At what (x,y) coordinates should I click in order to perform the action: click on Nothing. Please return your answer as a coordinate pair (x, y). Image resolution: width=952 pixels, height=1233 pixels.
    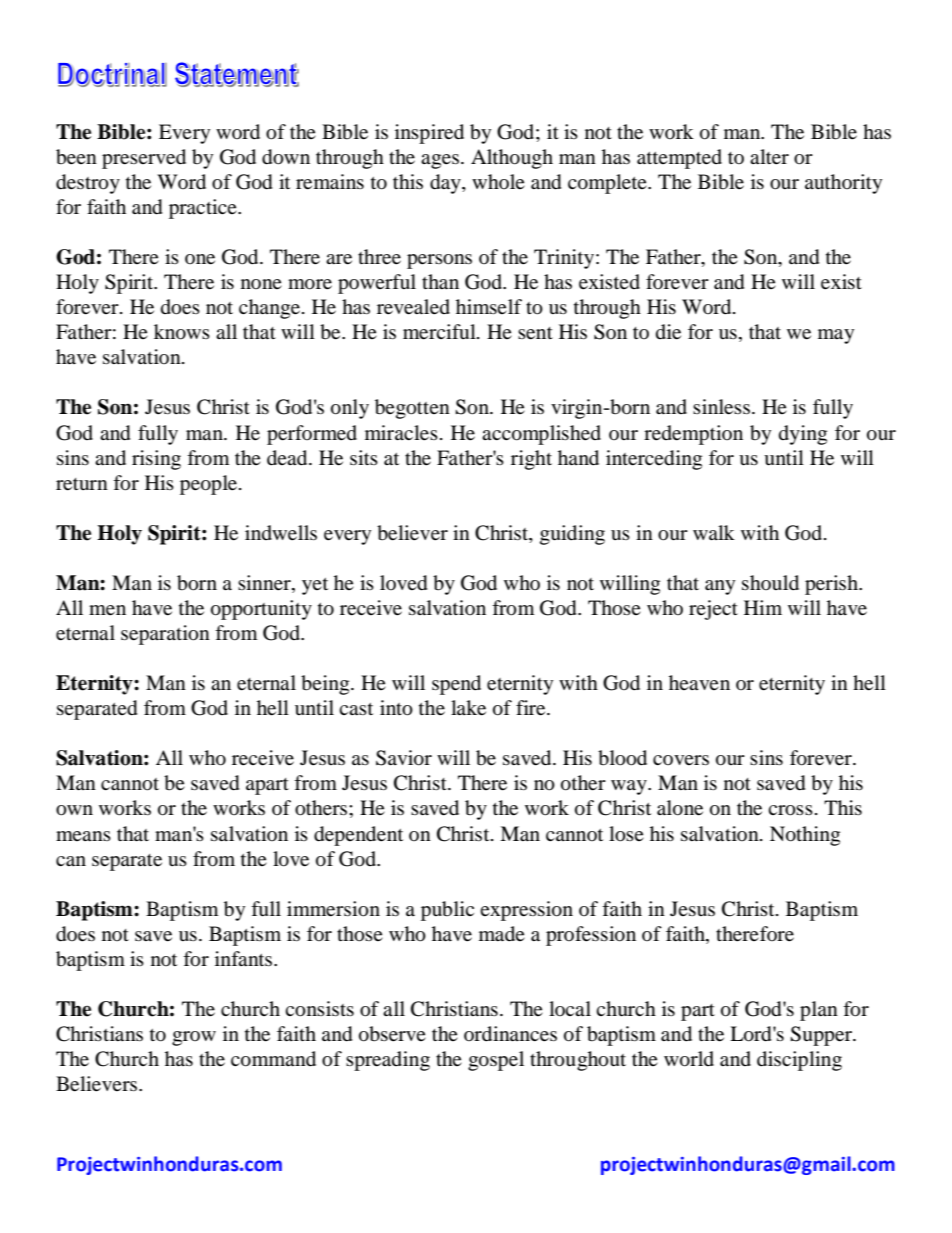
    Looking at the image, I should click on (805, 836).
